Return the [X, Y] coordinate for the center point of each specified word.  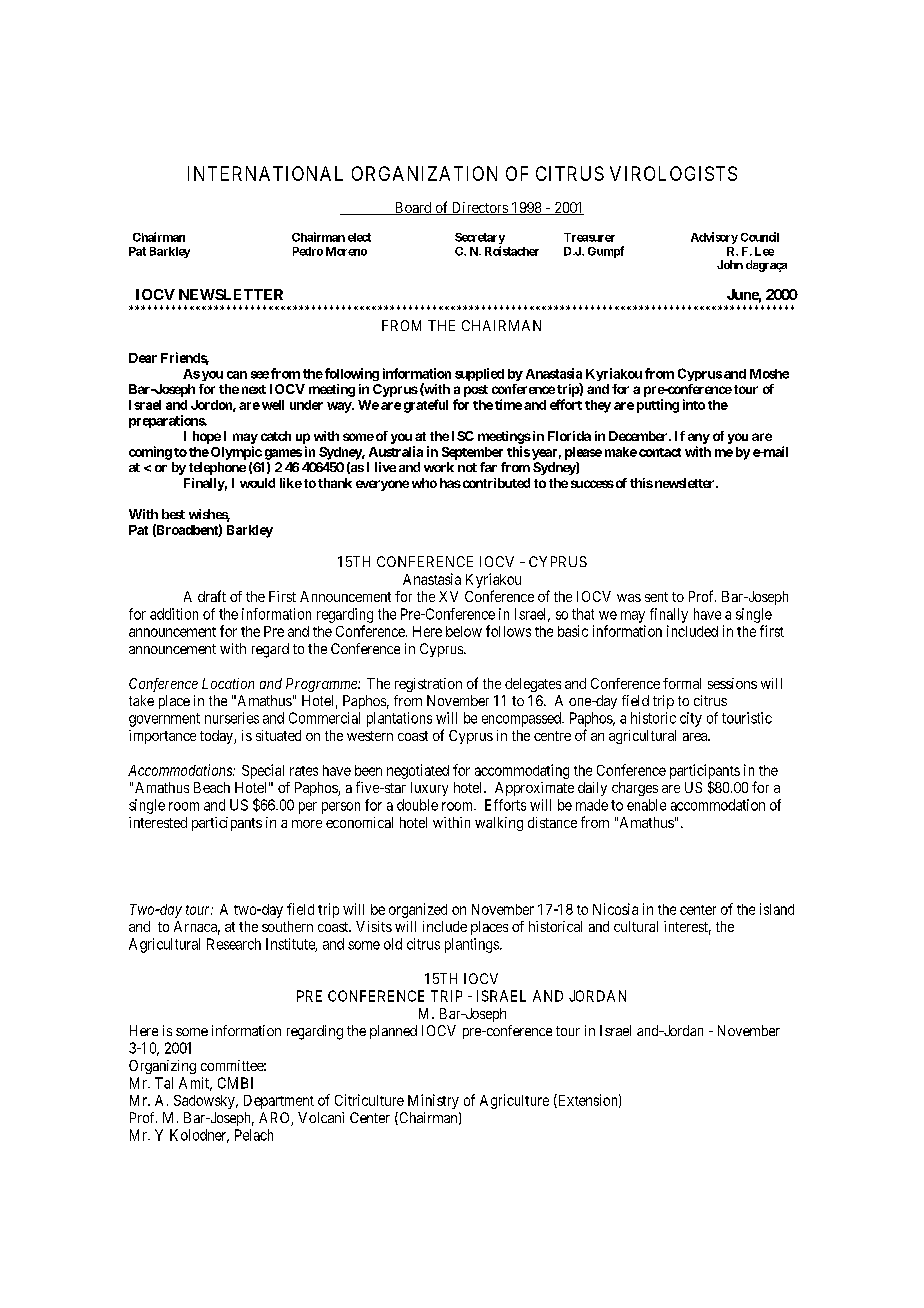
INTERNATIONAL [265, 173]
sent [656, 597]
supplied [479, 374]
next [254, 389]
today [217, 737]
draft [212, 596]
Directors [479, 208]
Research [234, 944]
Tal [164, 1083]
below [464, 631]
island [777, 909]
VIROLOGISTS [673, 173]
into [694, 404]
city [691, 719]
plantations [399, 719]
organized [418, 910]
